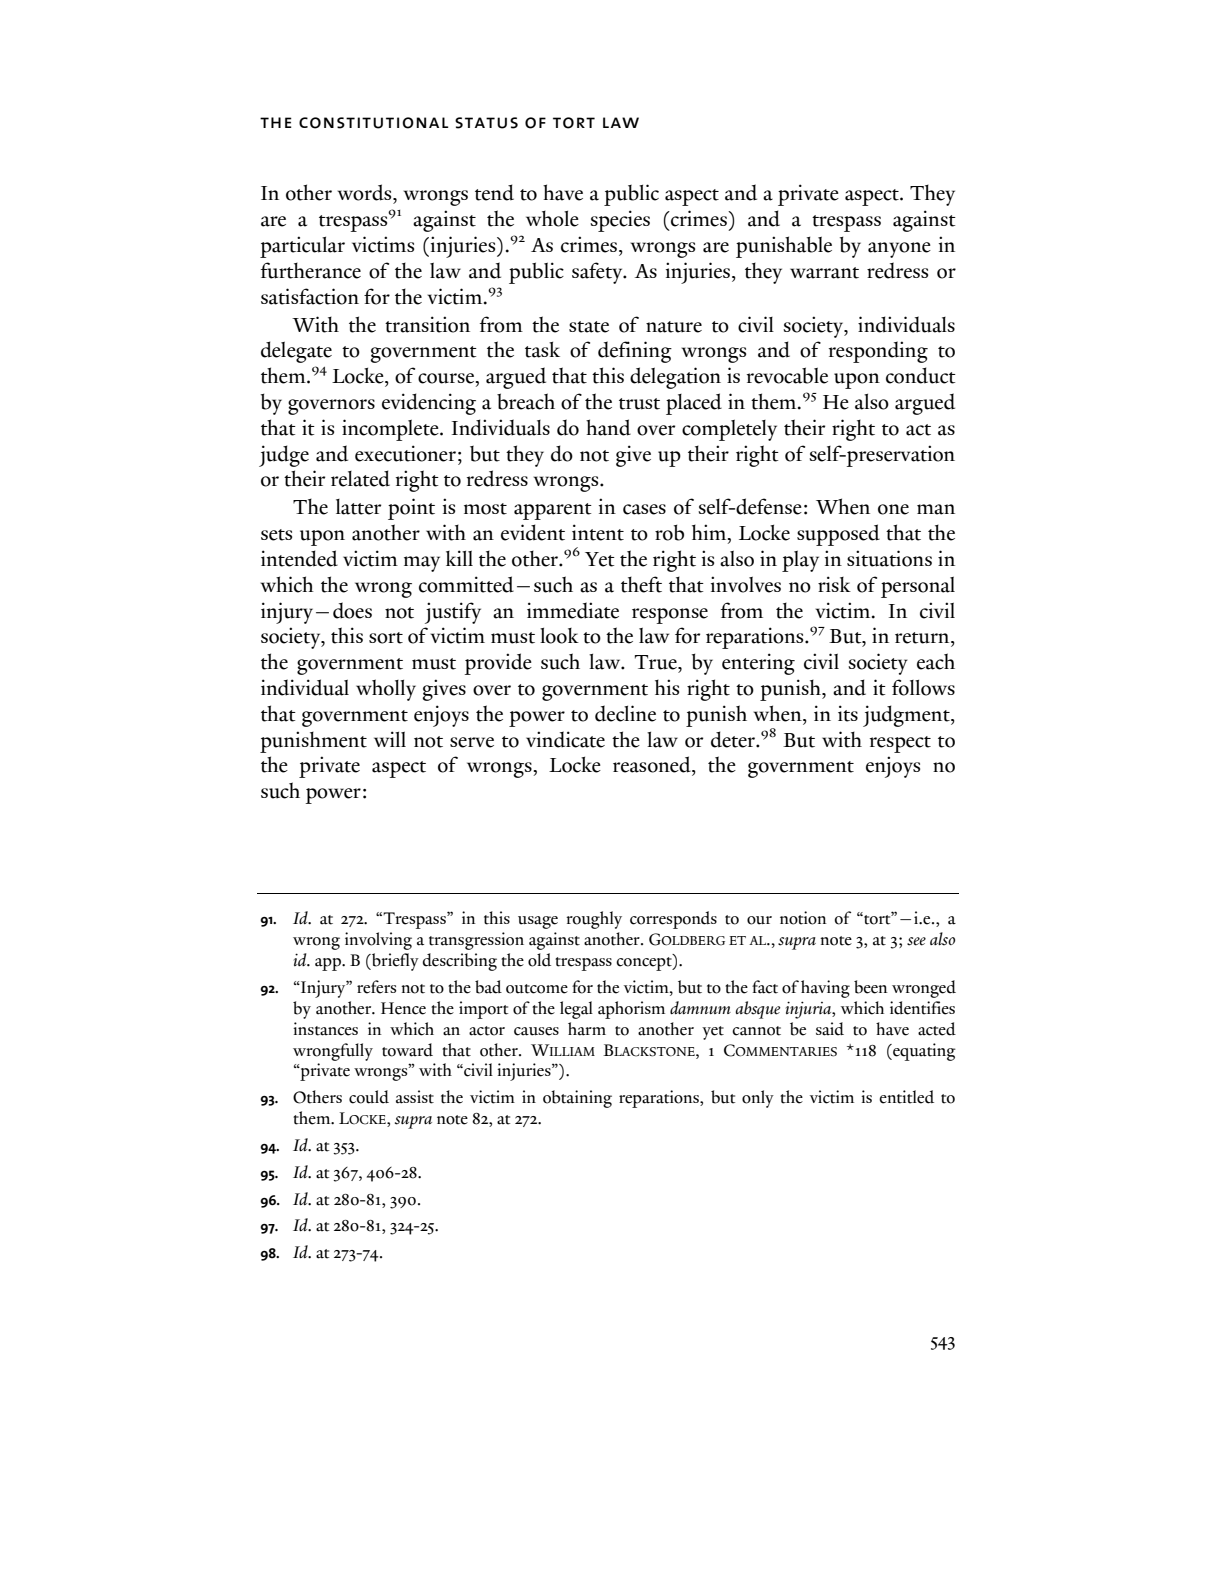 This image has height=1573, width=1216. What do you see at coordinates (374, 123) in the image?
I see `constitutional` at bounding box center [374, 123].
